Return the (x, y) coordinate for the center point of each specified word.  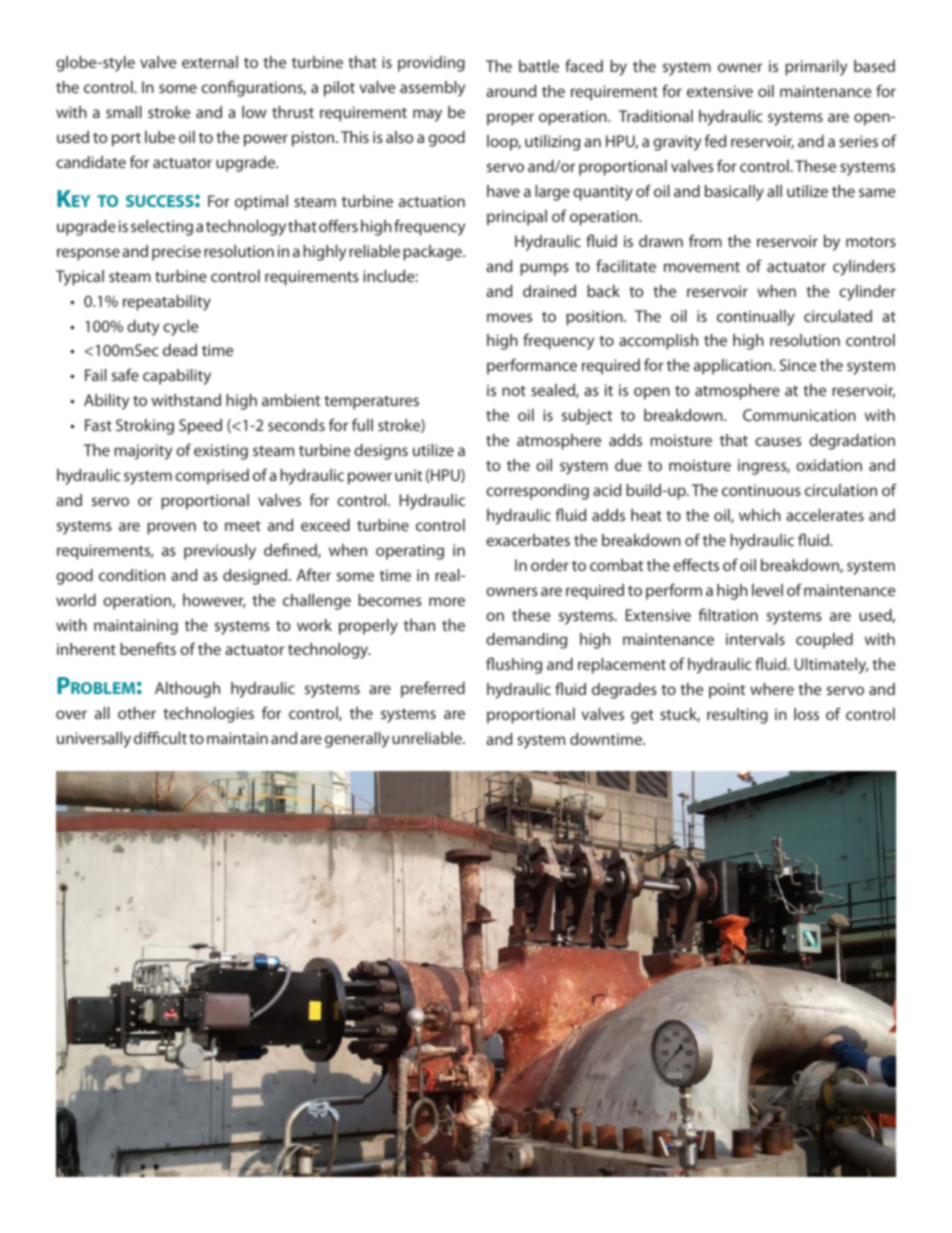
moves (509, 317)
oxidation (829, 465)
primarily (816, 68)
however (214, 601)
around (511, 91)
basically (734, 193)
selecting (162, 228)
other (137, 713)
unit (408, 475)
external (210, 62)
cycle (180, 328)
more (447, 601)
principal (517, 218)
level (767, 590)
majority (143, 452)
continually (756, 318)
